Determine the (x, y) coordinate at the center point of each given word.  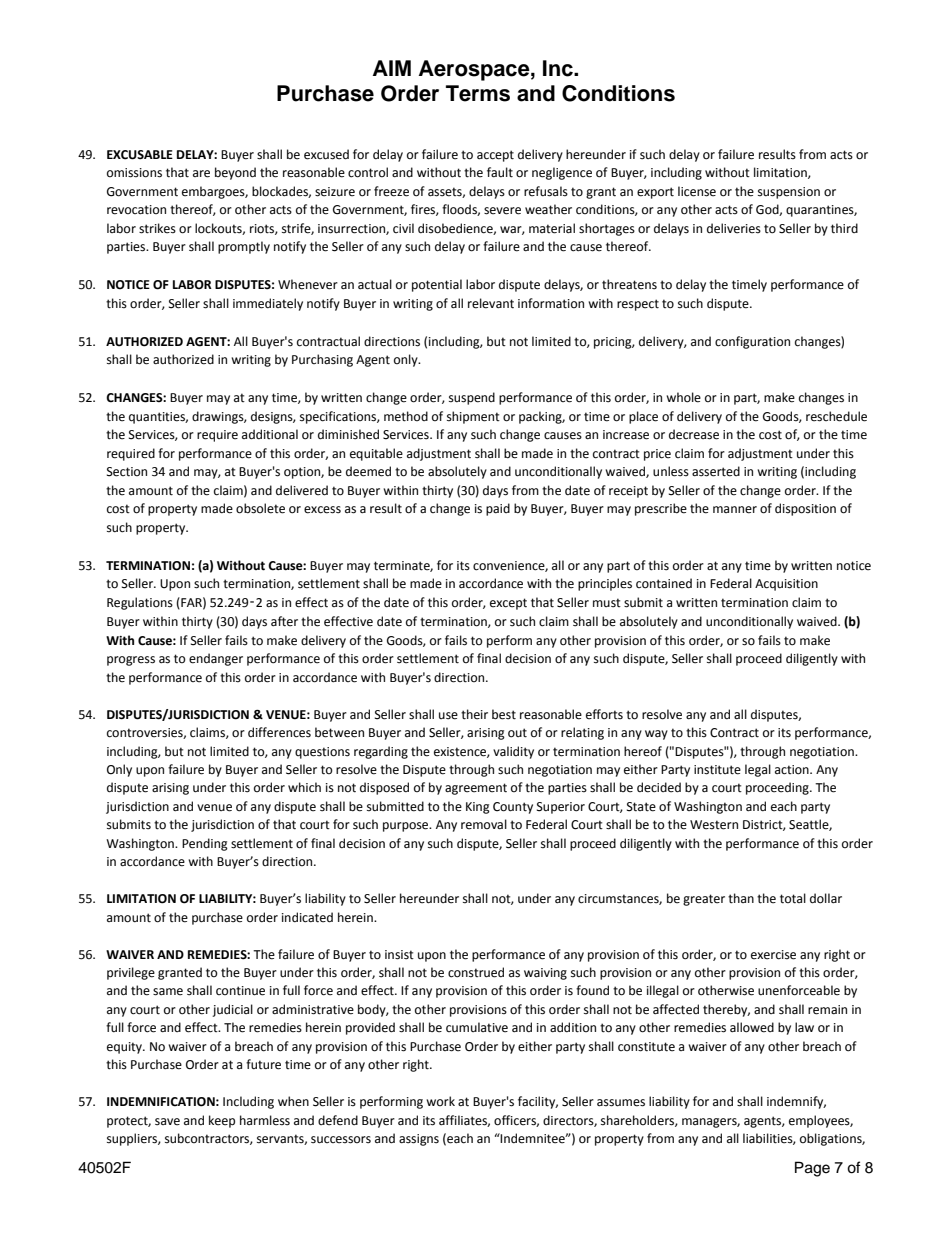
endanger (216, 659)
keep (222, 1121)
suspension (789, 193)
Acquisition (786, 585)
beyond (235, 173)
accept (495, 156)
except (508, 604)
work (440, 1101)
